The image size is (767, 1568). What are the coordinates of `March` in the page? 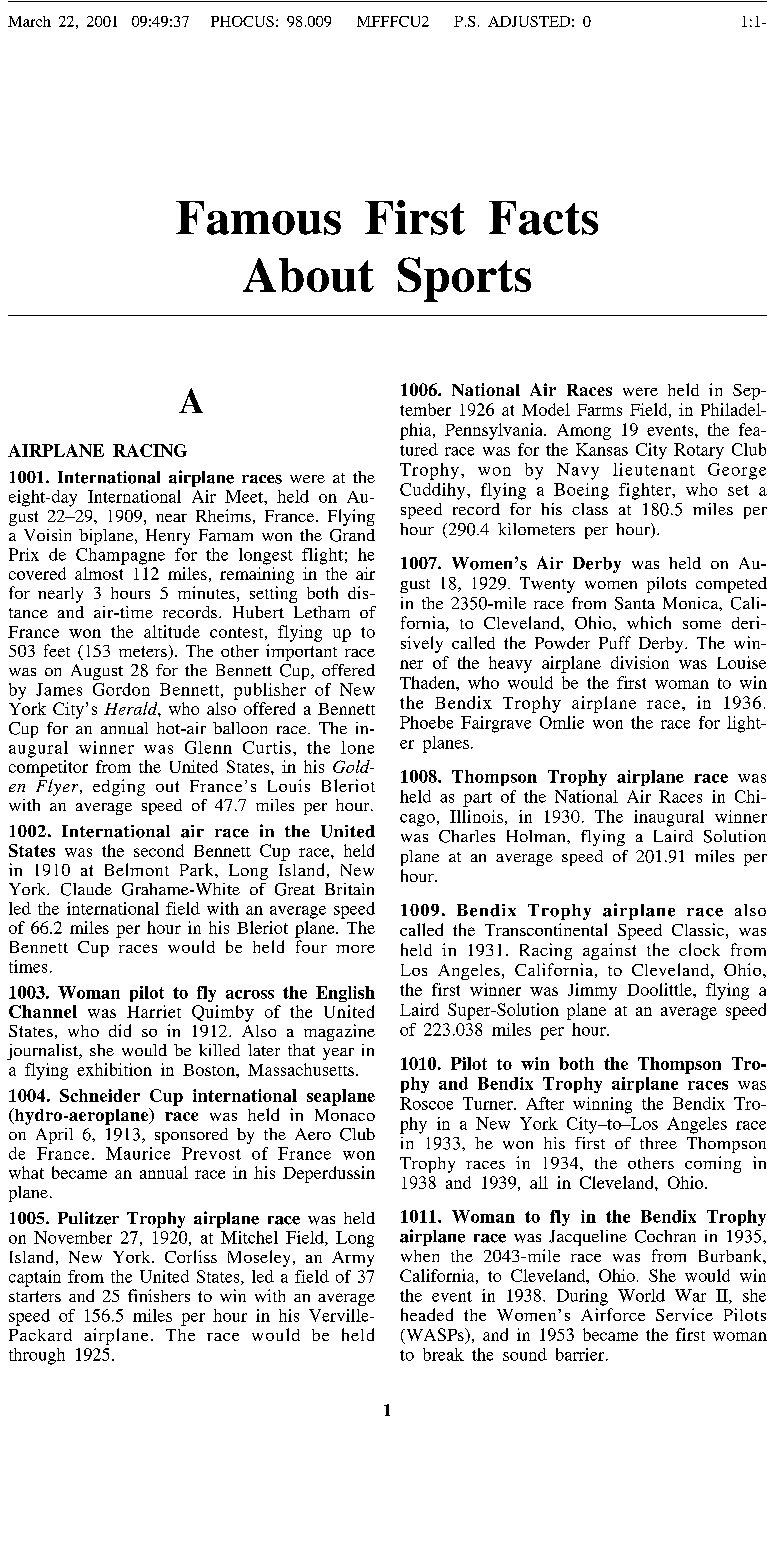 It's located at (29, 21).
